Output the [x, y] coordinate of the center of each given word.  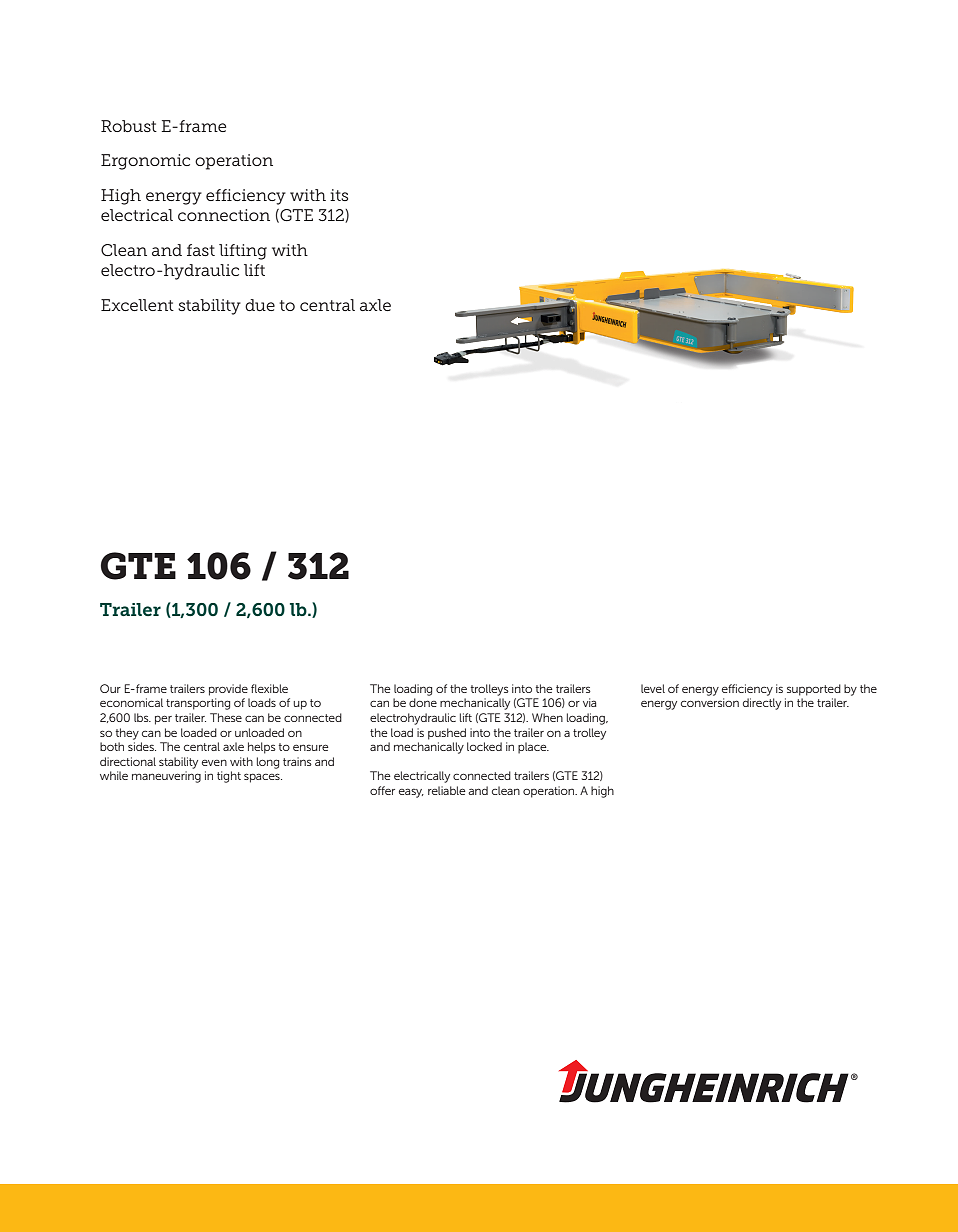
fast [201, 250]
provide [228, 690]
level [653, 688]
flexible [269, 688]
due [260, 305]
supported [814, 690]
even [214, 762]
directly [762, 704]
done [423, 702]
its [339, 195]
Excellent [137, 305]
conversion [710, 702]
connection [224, 215]
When [547, 717]
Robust [129, 126]
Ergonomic [145, 162]
